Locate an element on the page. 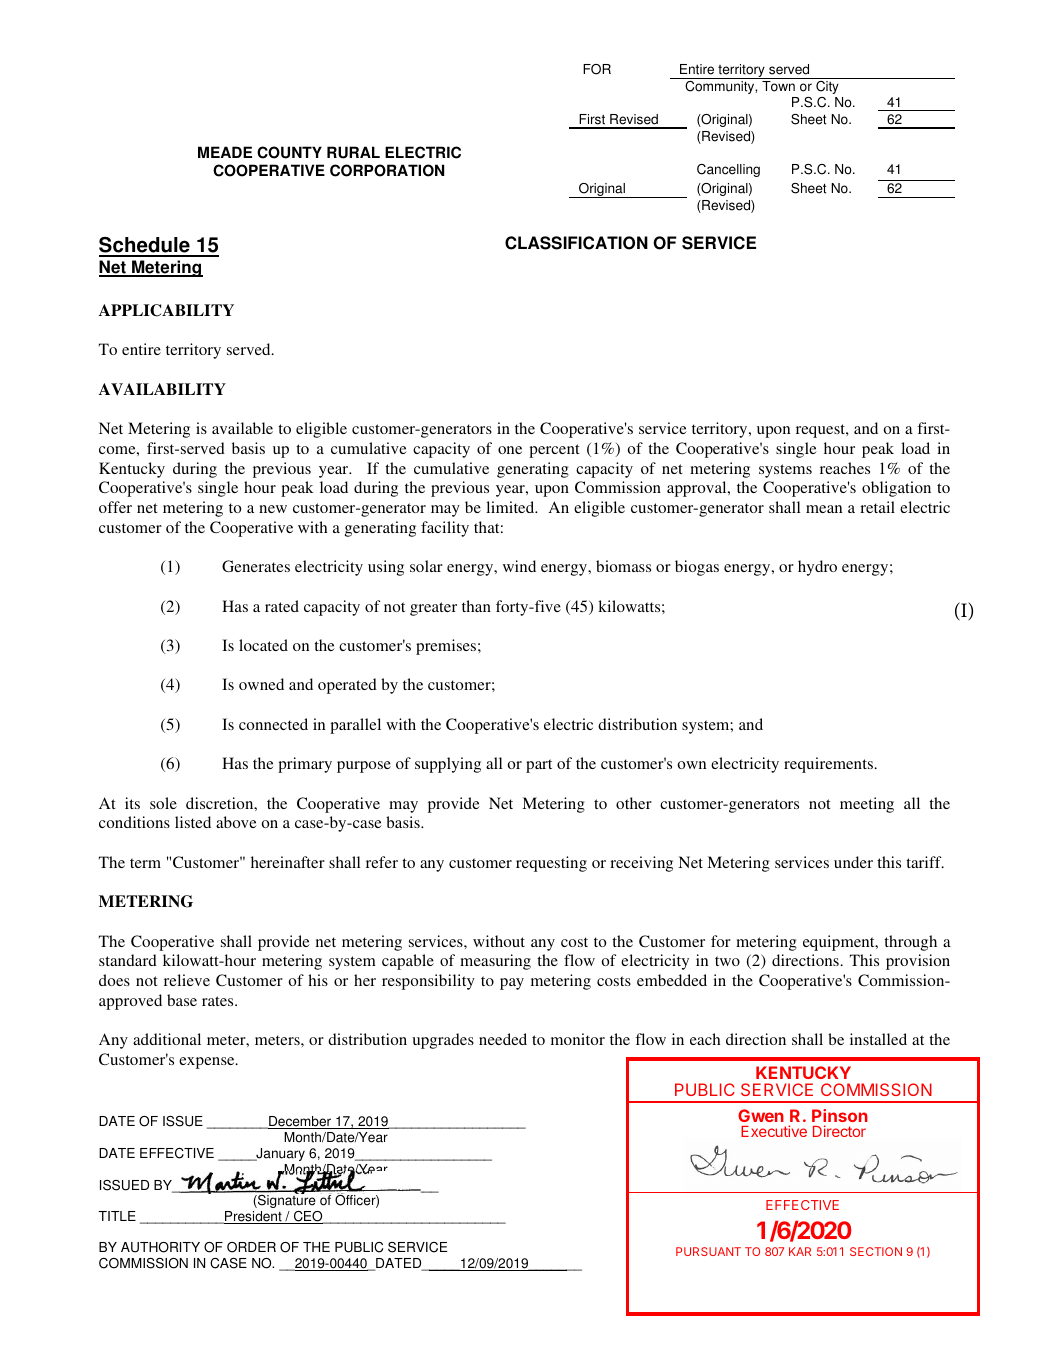  mean is located at coordinates (824, 509).
